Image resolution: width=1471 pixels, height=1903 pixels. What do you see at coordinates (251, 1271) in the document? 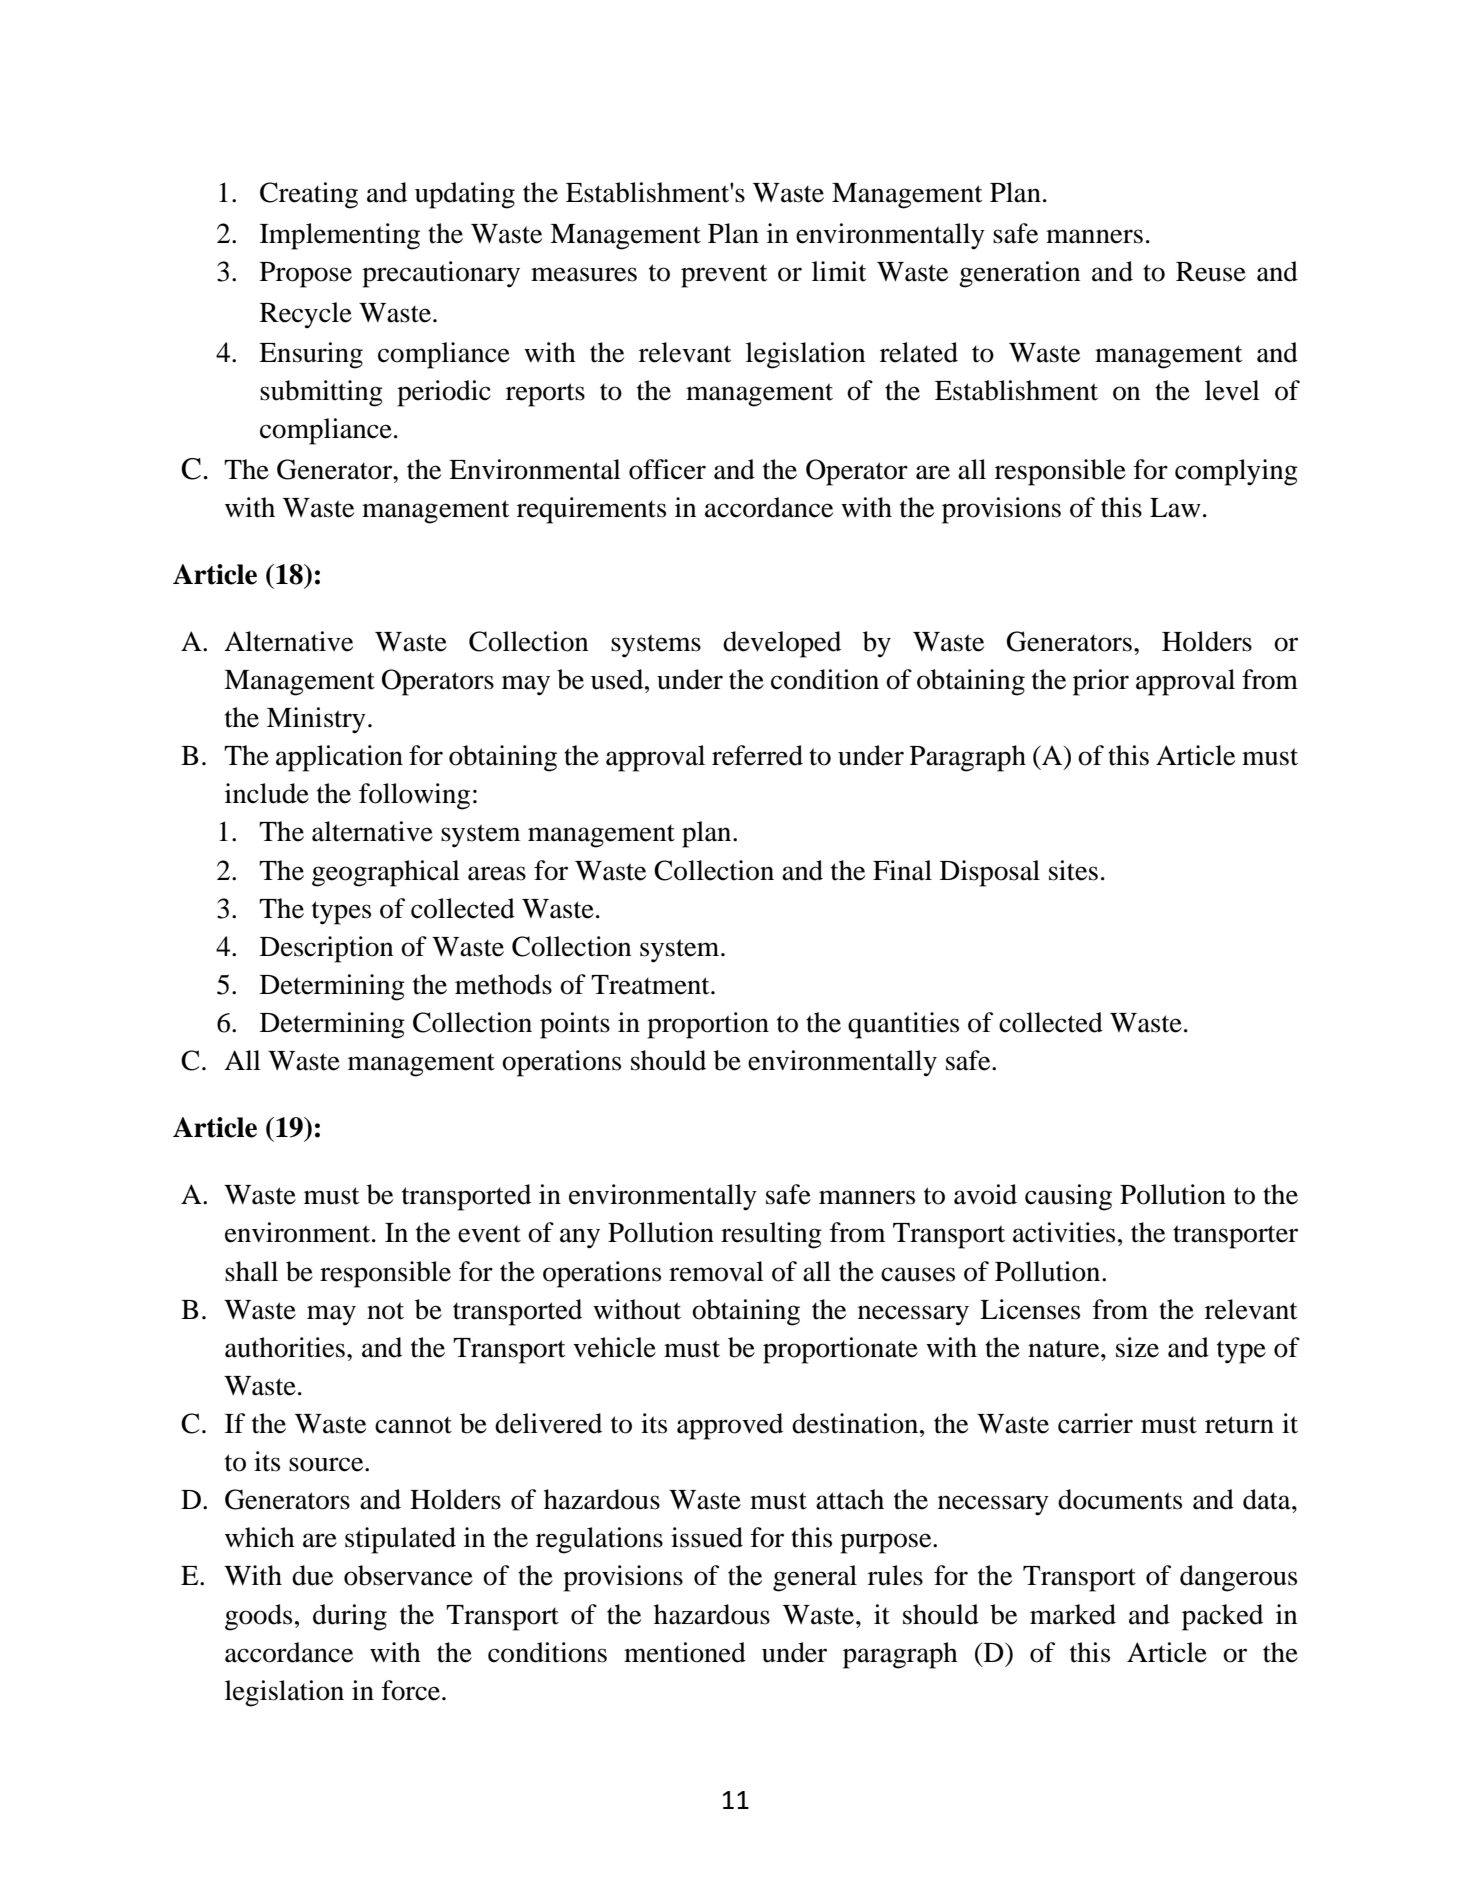
I see `shall` at bounding box center [251, 1271].
